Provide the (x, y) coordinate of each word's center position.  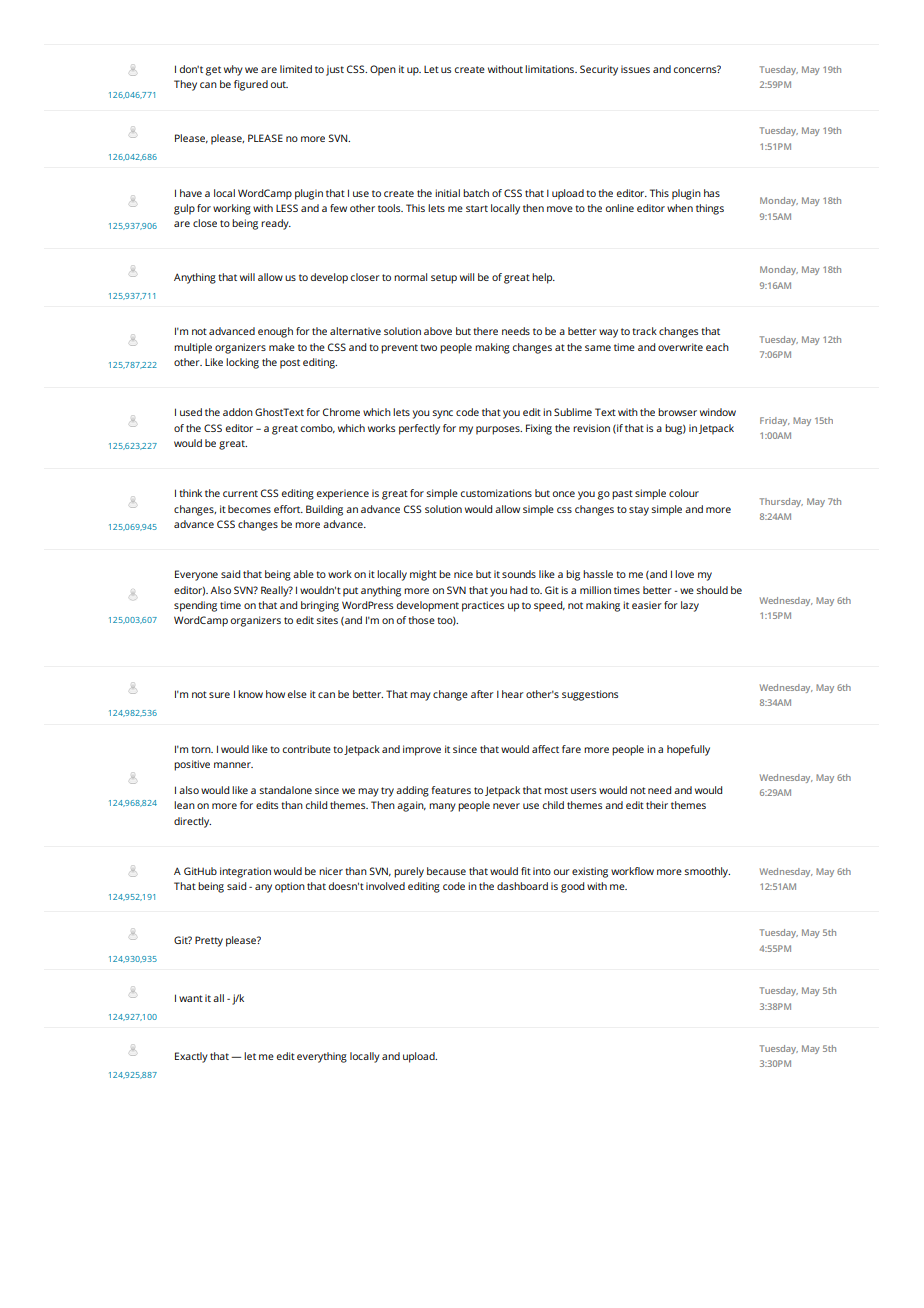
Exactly (191, 1057)
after (482, 694)
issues (635, 69)
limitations (550, 69)
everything (322, 1057)
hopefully (688, 750)
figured (251, 85)
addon (238, 412)
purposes (499, 430)
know (250, 694)
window (718, 412)
